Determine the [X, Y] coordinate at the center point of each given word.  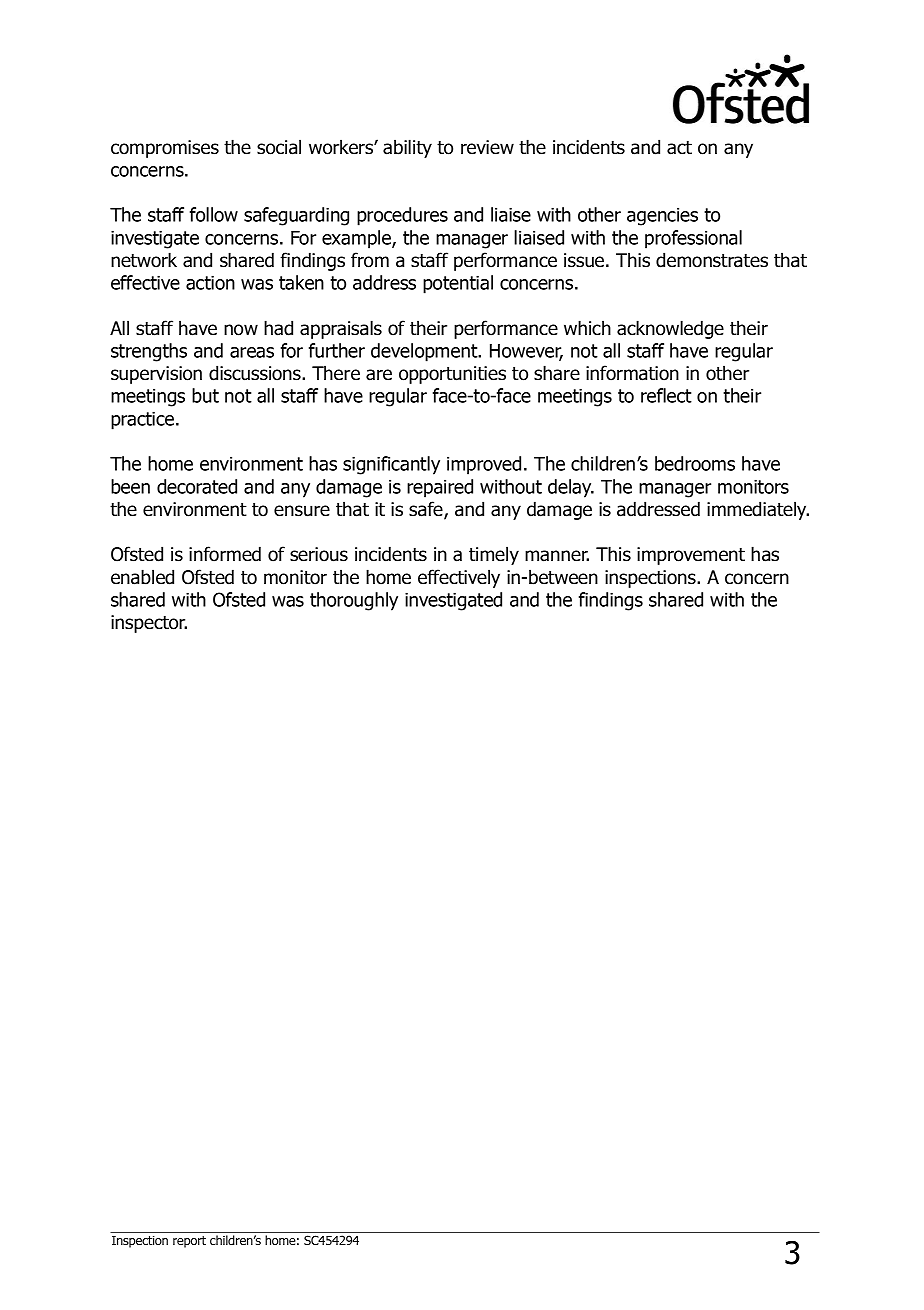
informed [225, 554]
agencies [662, 216]
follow [214, 214]
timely [494, 555]
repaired [440, 488]
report [189, 1242]
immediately [758, 510]
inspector [149, 624]
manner [557, 556]
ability [407, 148]
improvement [691, 556]
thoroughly [354, 601]
